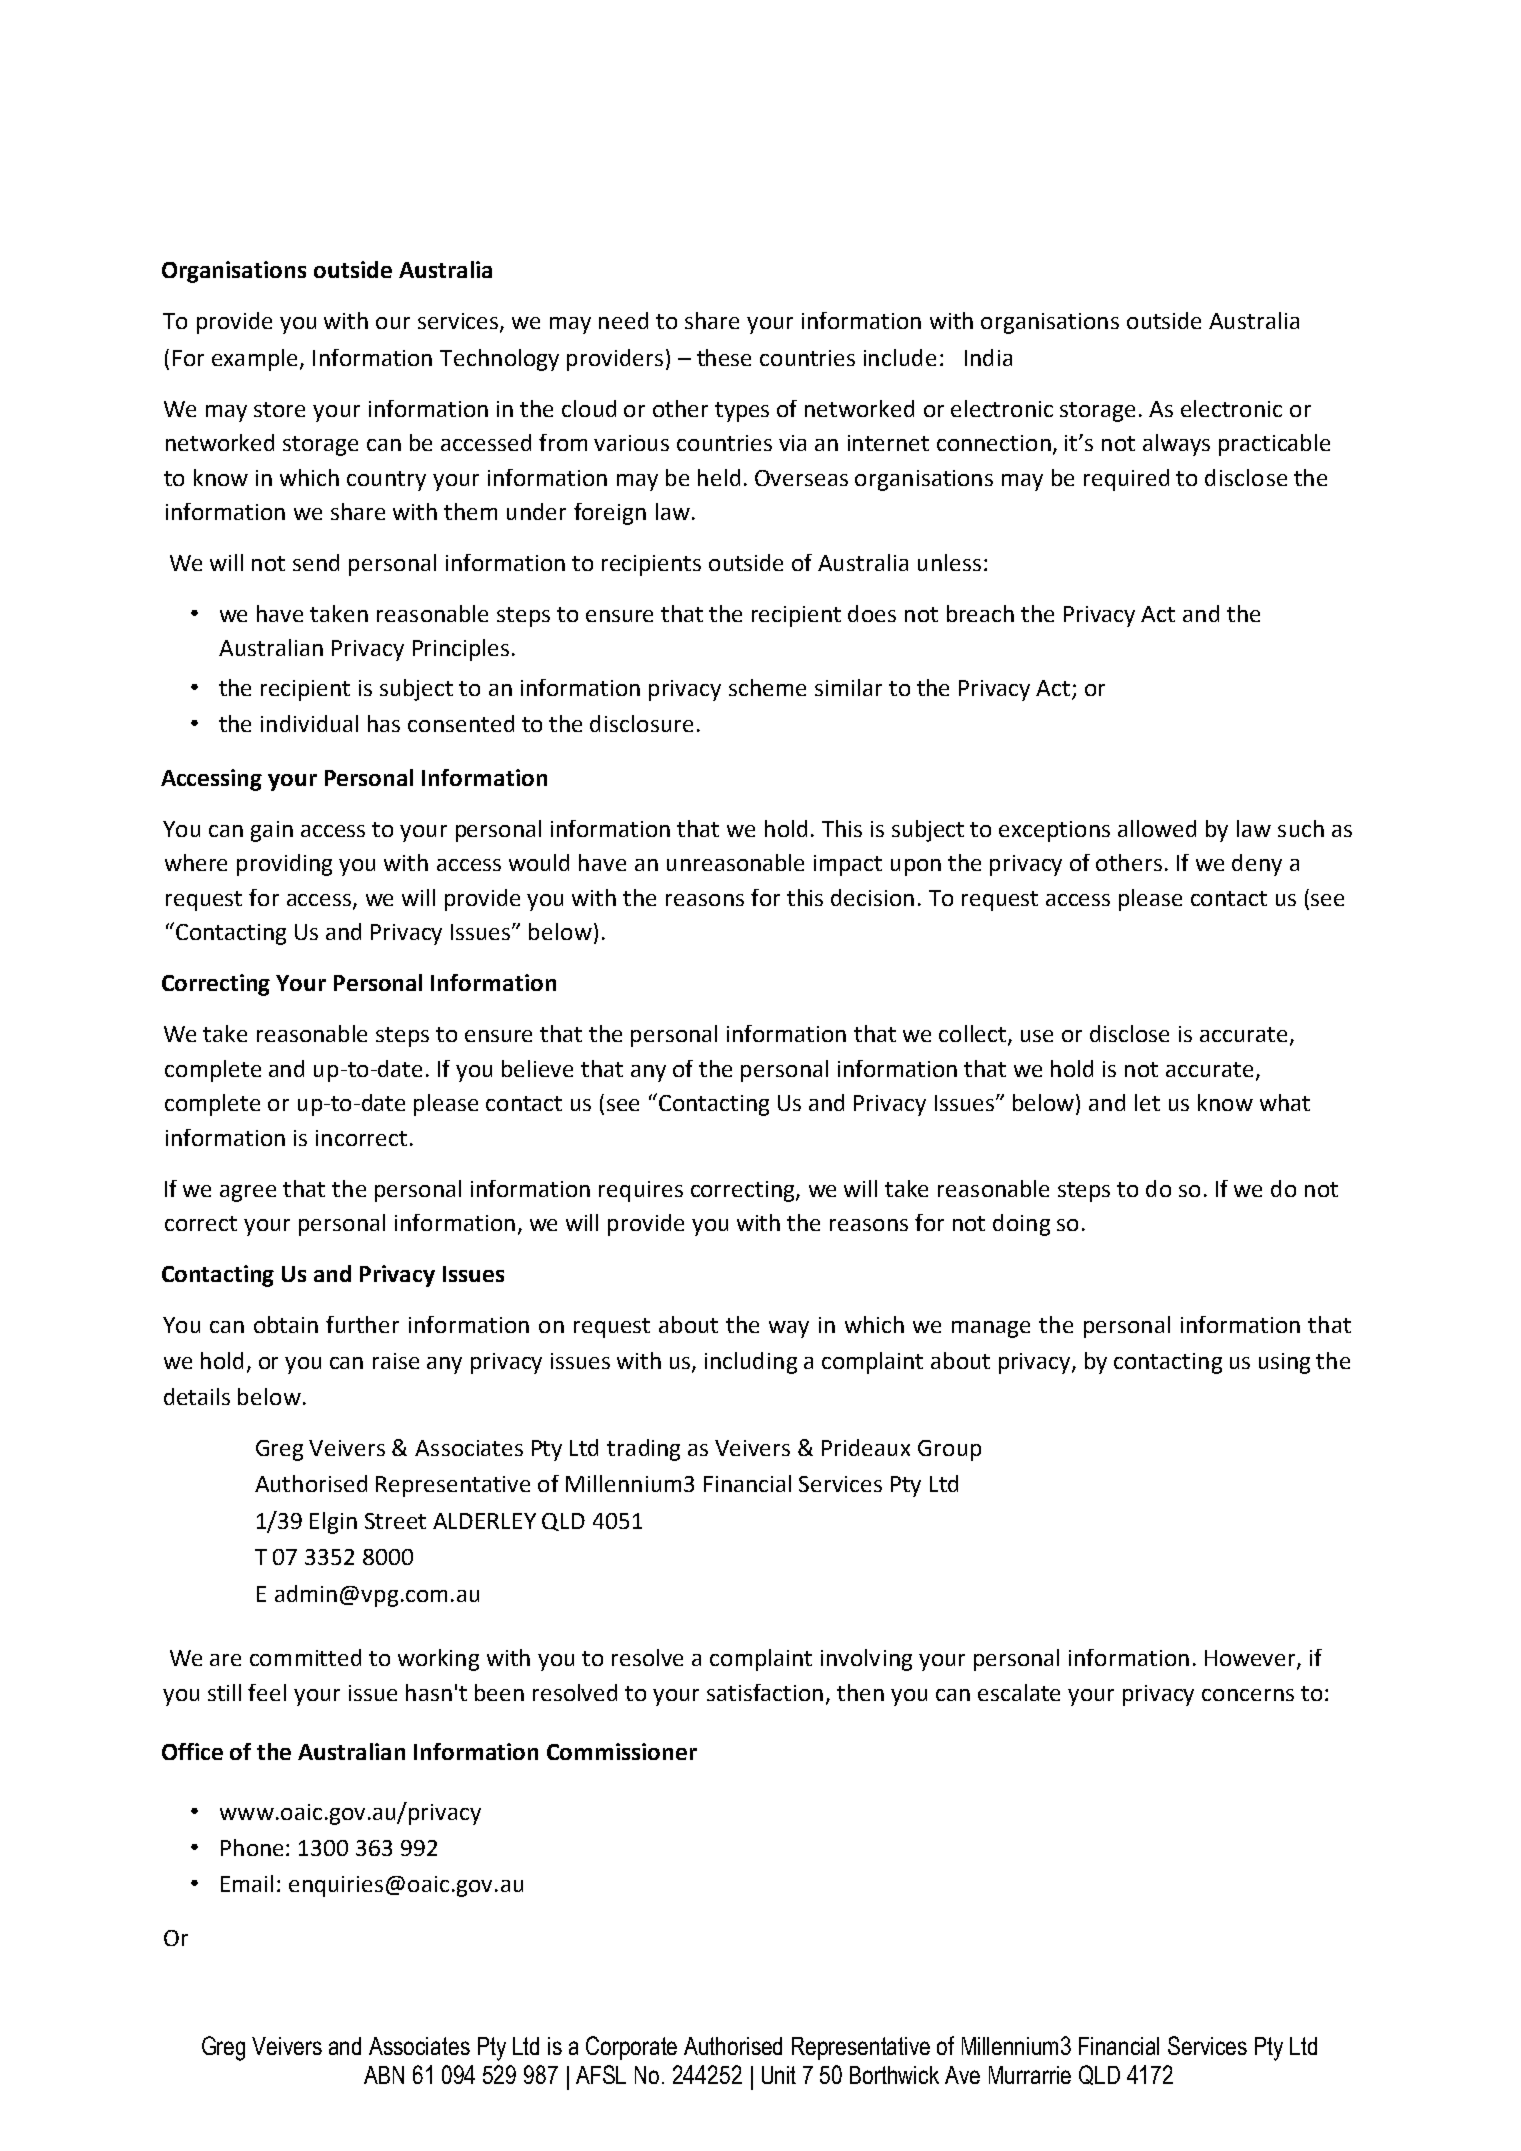  I want to click on committed, so click(305, 1657).
